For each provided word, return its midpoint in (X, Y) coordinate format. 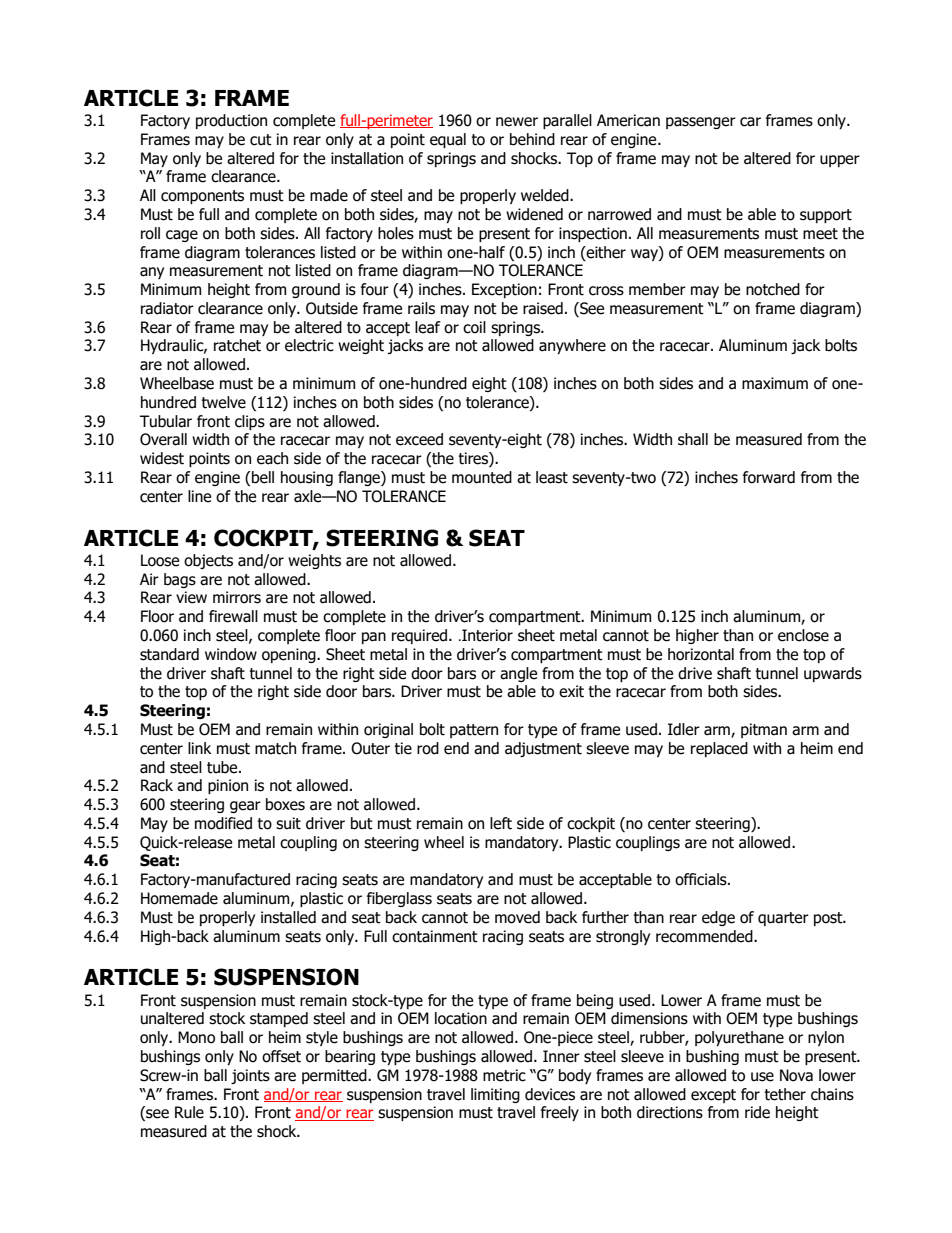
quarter (783, 919)
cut (261, 140)
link (199, 748)
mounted (482, 477)
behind (532, 139)
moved (517, 917)
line (199, 496)
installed (288, 917)
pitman (764, 730)
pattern (474, 731)
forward (769, 477)
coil (474, 327)
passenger (701, 123)
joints (250, 1076)
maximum (775, 383)
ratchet (237, 345)
